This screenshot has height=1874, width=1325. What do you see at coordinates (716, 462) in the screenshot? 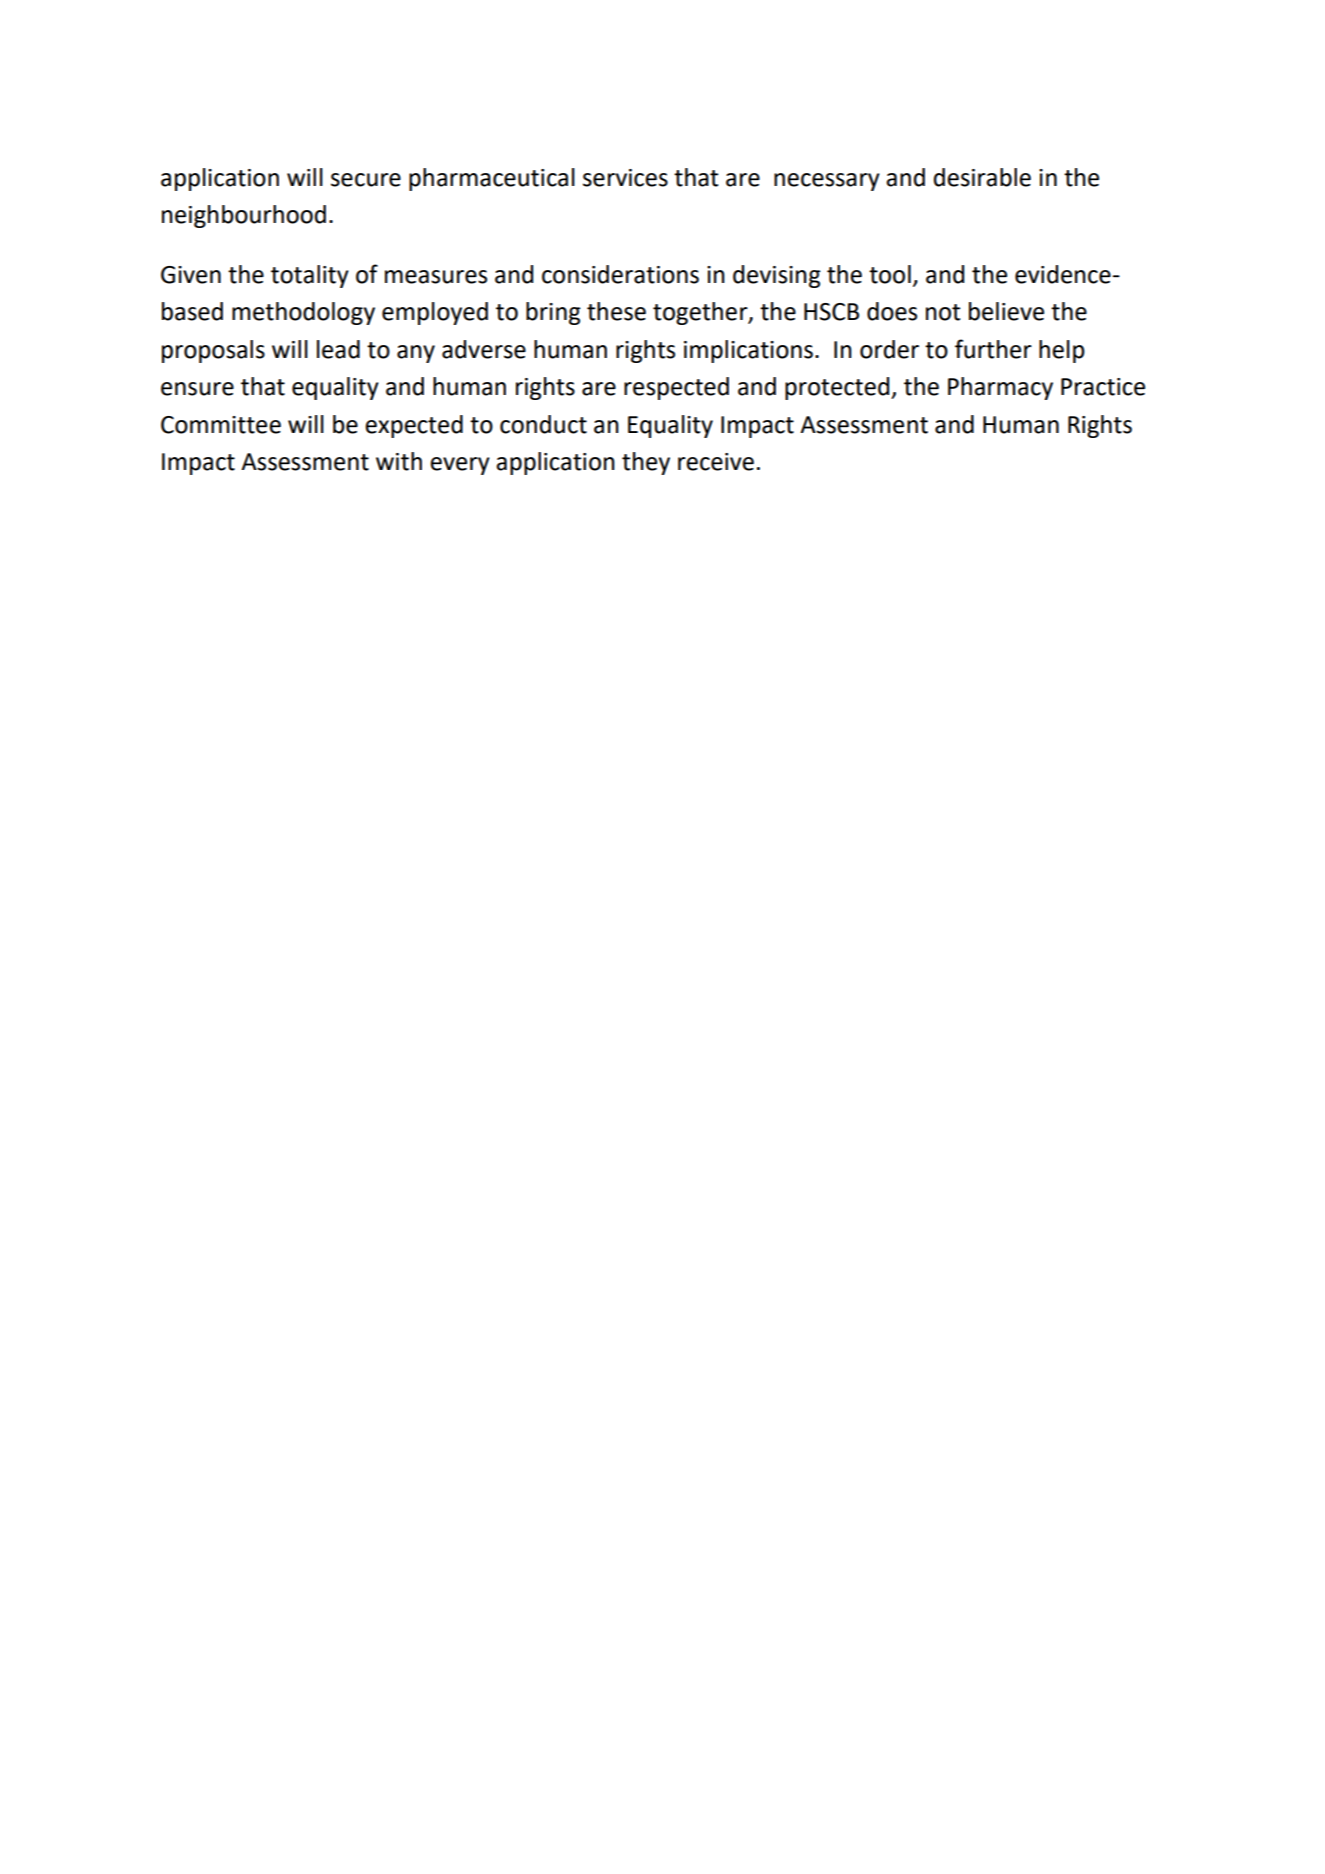
I see `receive` at bounding box center [716, 462].
